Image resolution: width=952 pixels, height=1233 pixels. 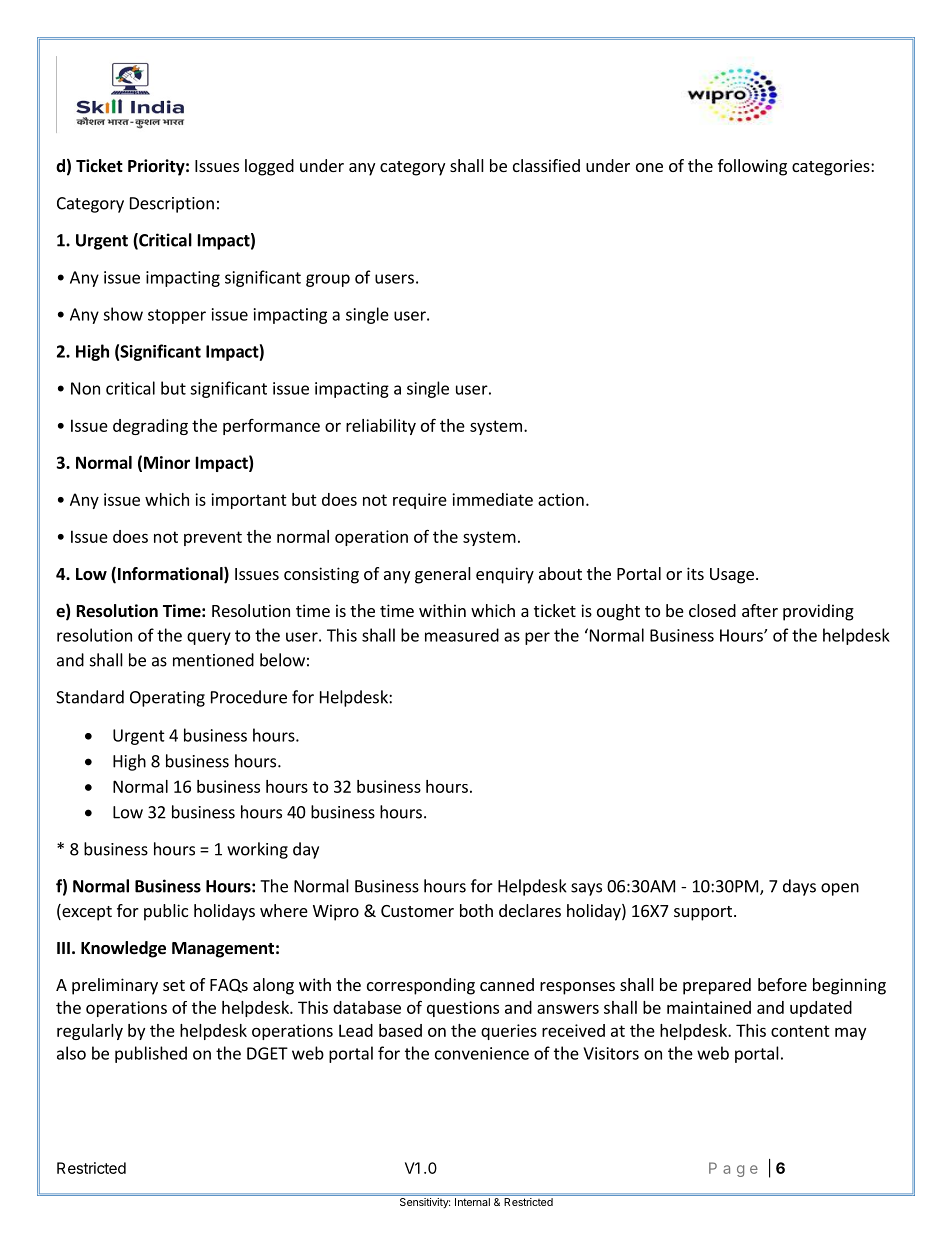 I want to click on following, so click(x=752, y=167).
